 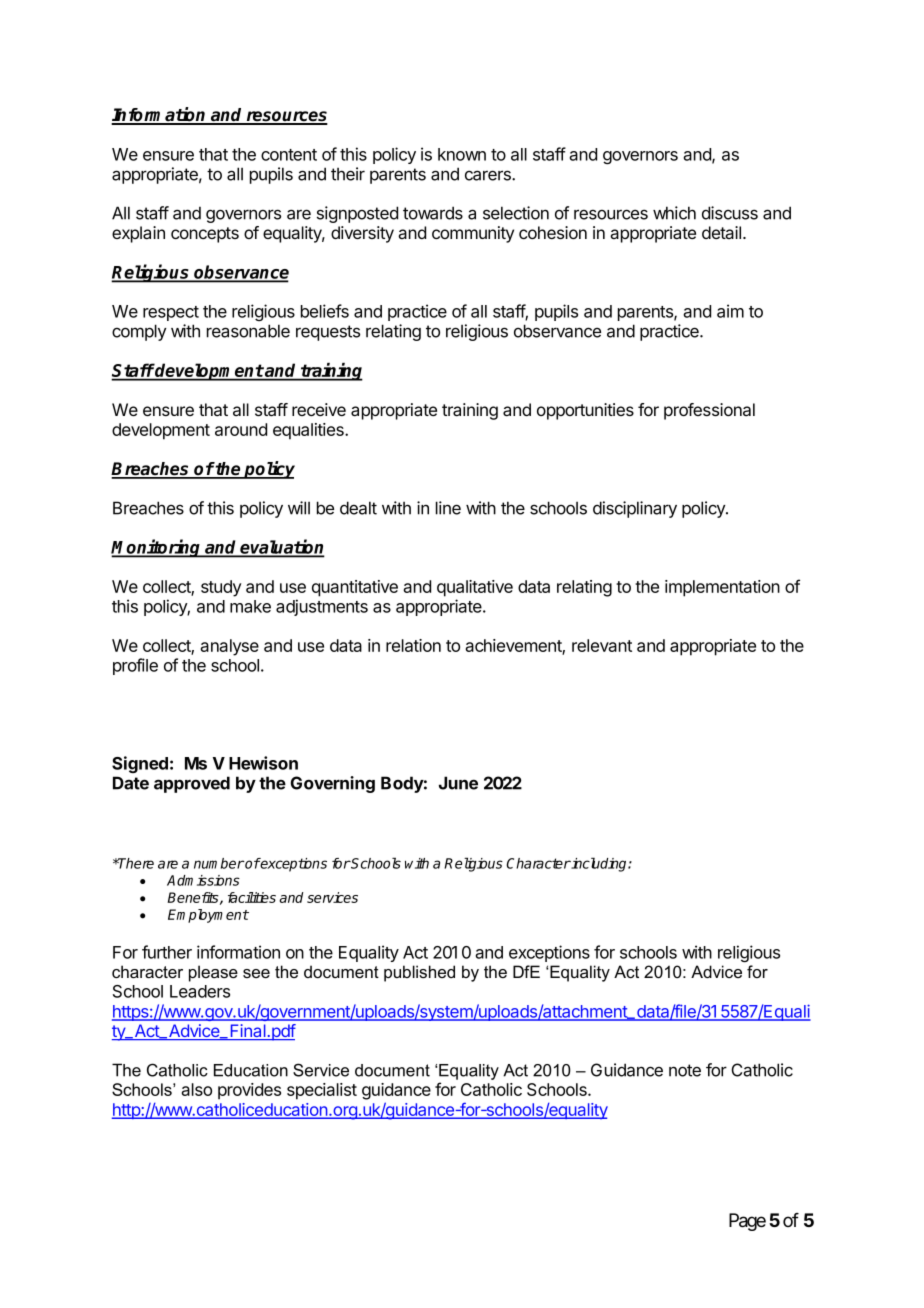 What do you see at coordinates (433, 213) in the screenshot?
I see `towards` at bounding box center [433, 213].
